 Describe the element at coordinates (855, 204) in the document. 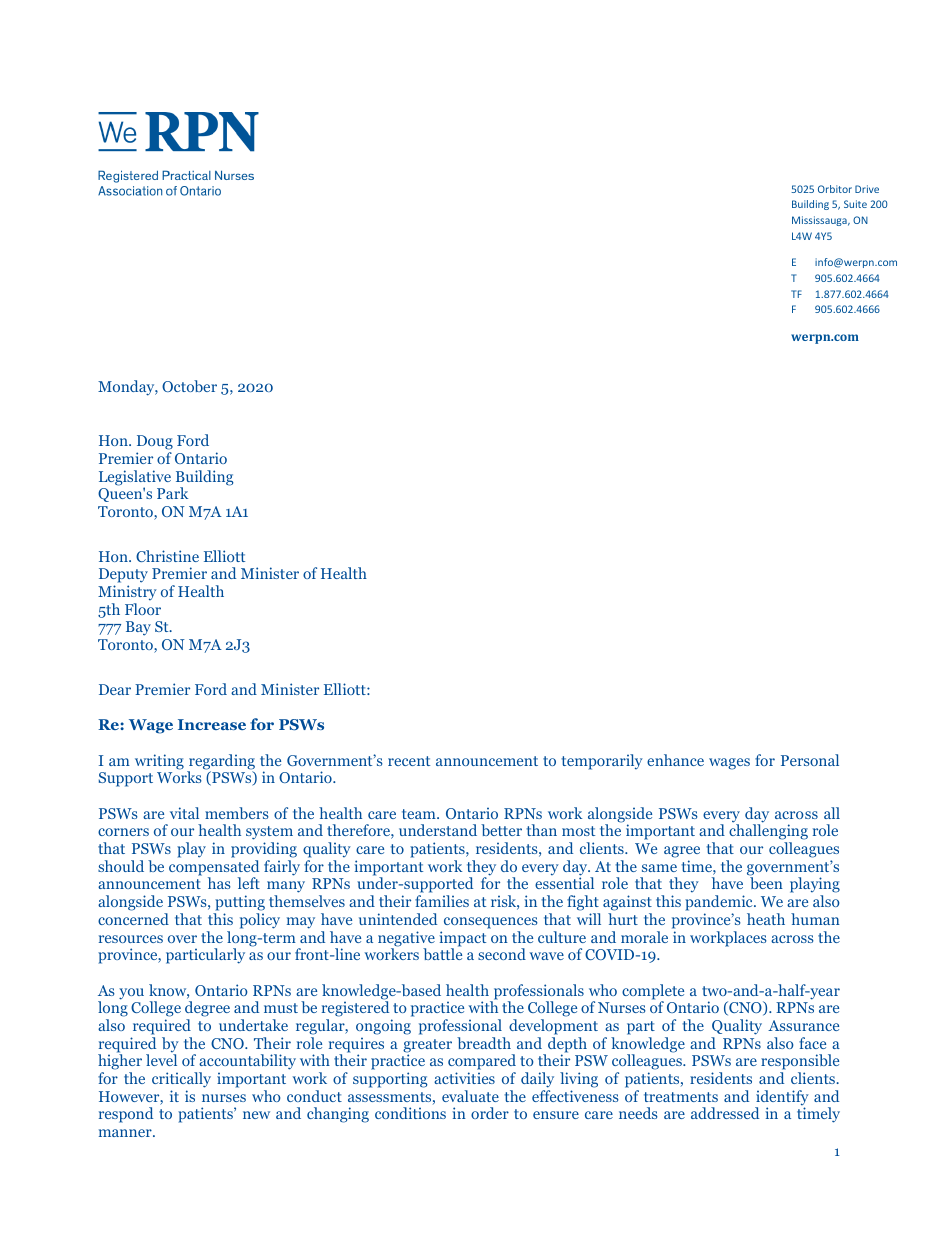

I see `Suite` at that location.
